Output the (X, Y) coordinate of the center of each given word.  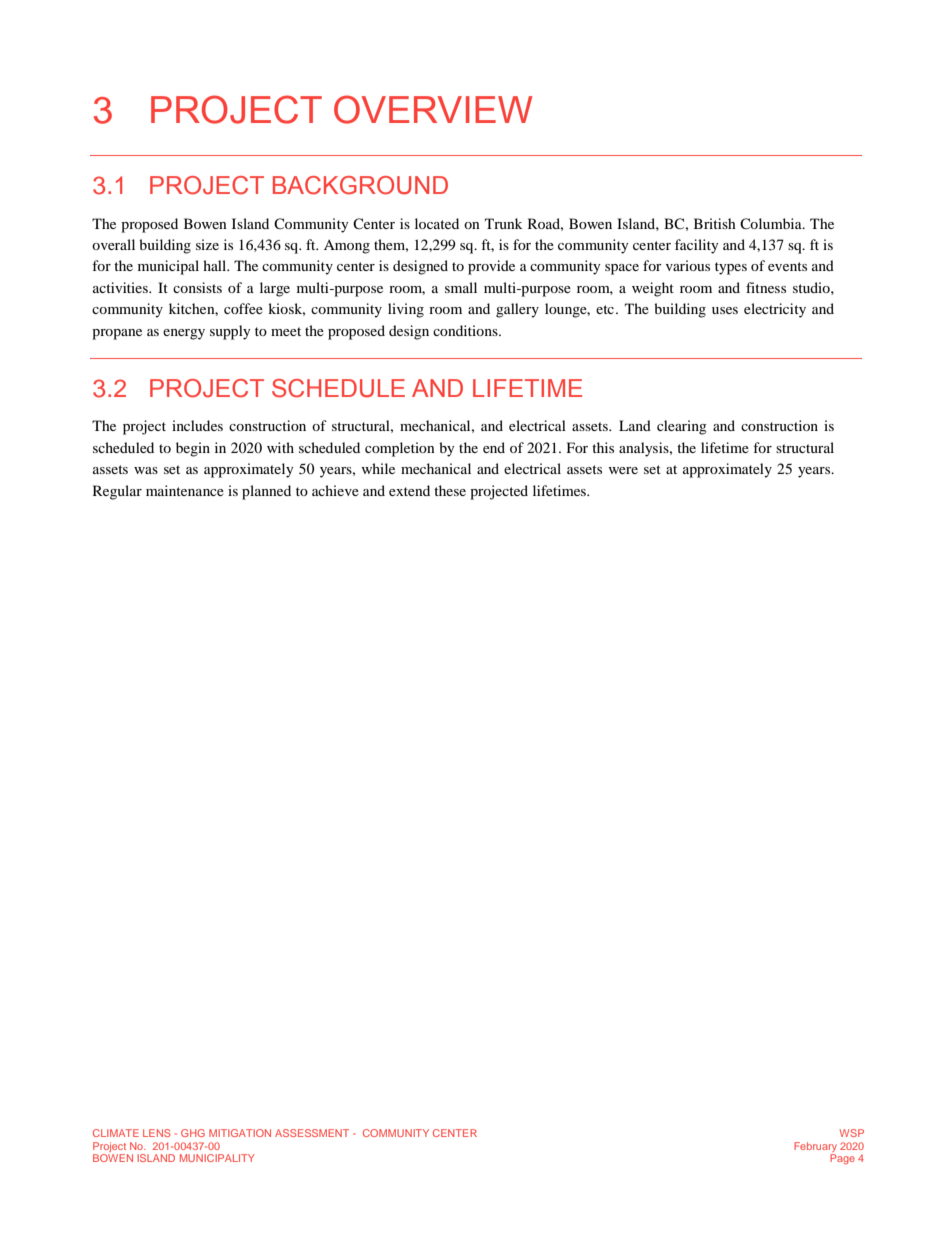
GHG (193, 1133)
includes (197, 425)
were (623, 470)
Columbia (772, 223)
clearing (682, 427)
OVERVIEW (433, 109)
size (207, 244)
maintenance (185, 490)
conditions (466, 330)
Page (842, 1159)
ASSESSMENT (312, 1133)
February (815, 1148)
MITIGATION (240, 1133)
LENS (157, 1133)
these (450, 490)
